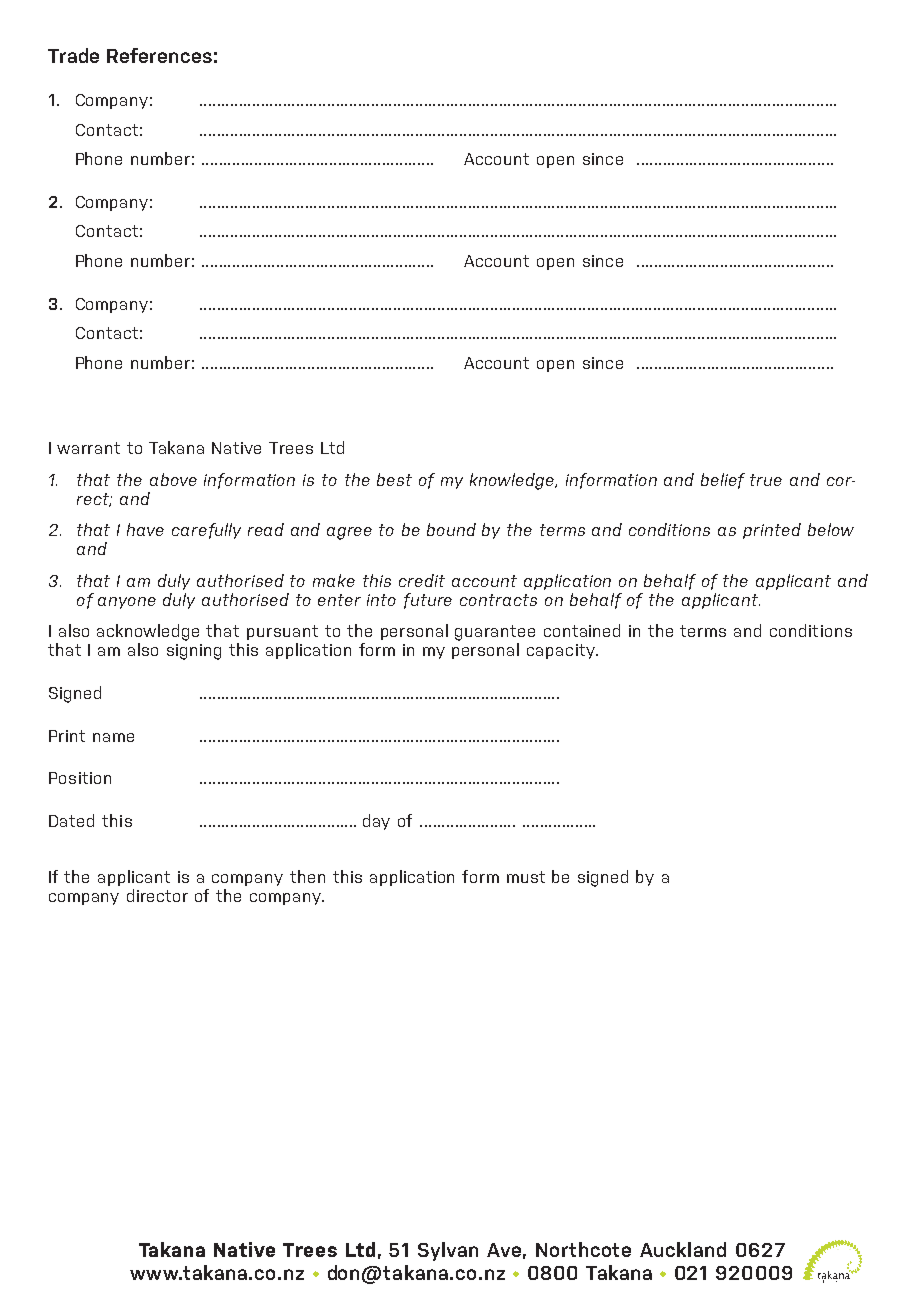 This image has width=924, height=1308. Describe the element at coordinates (582, 630) in the image. I see `contained` at that location.
